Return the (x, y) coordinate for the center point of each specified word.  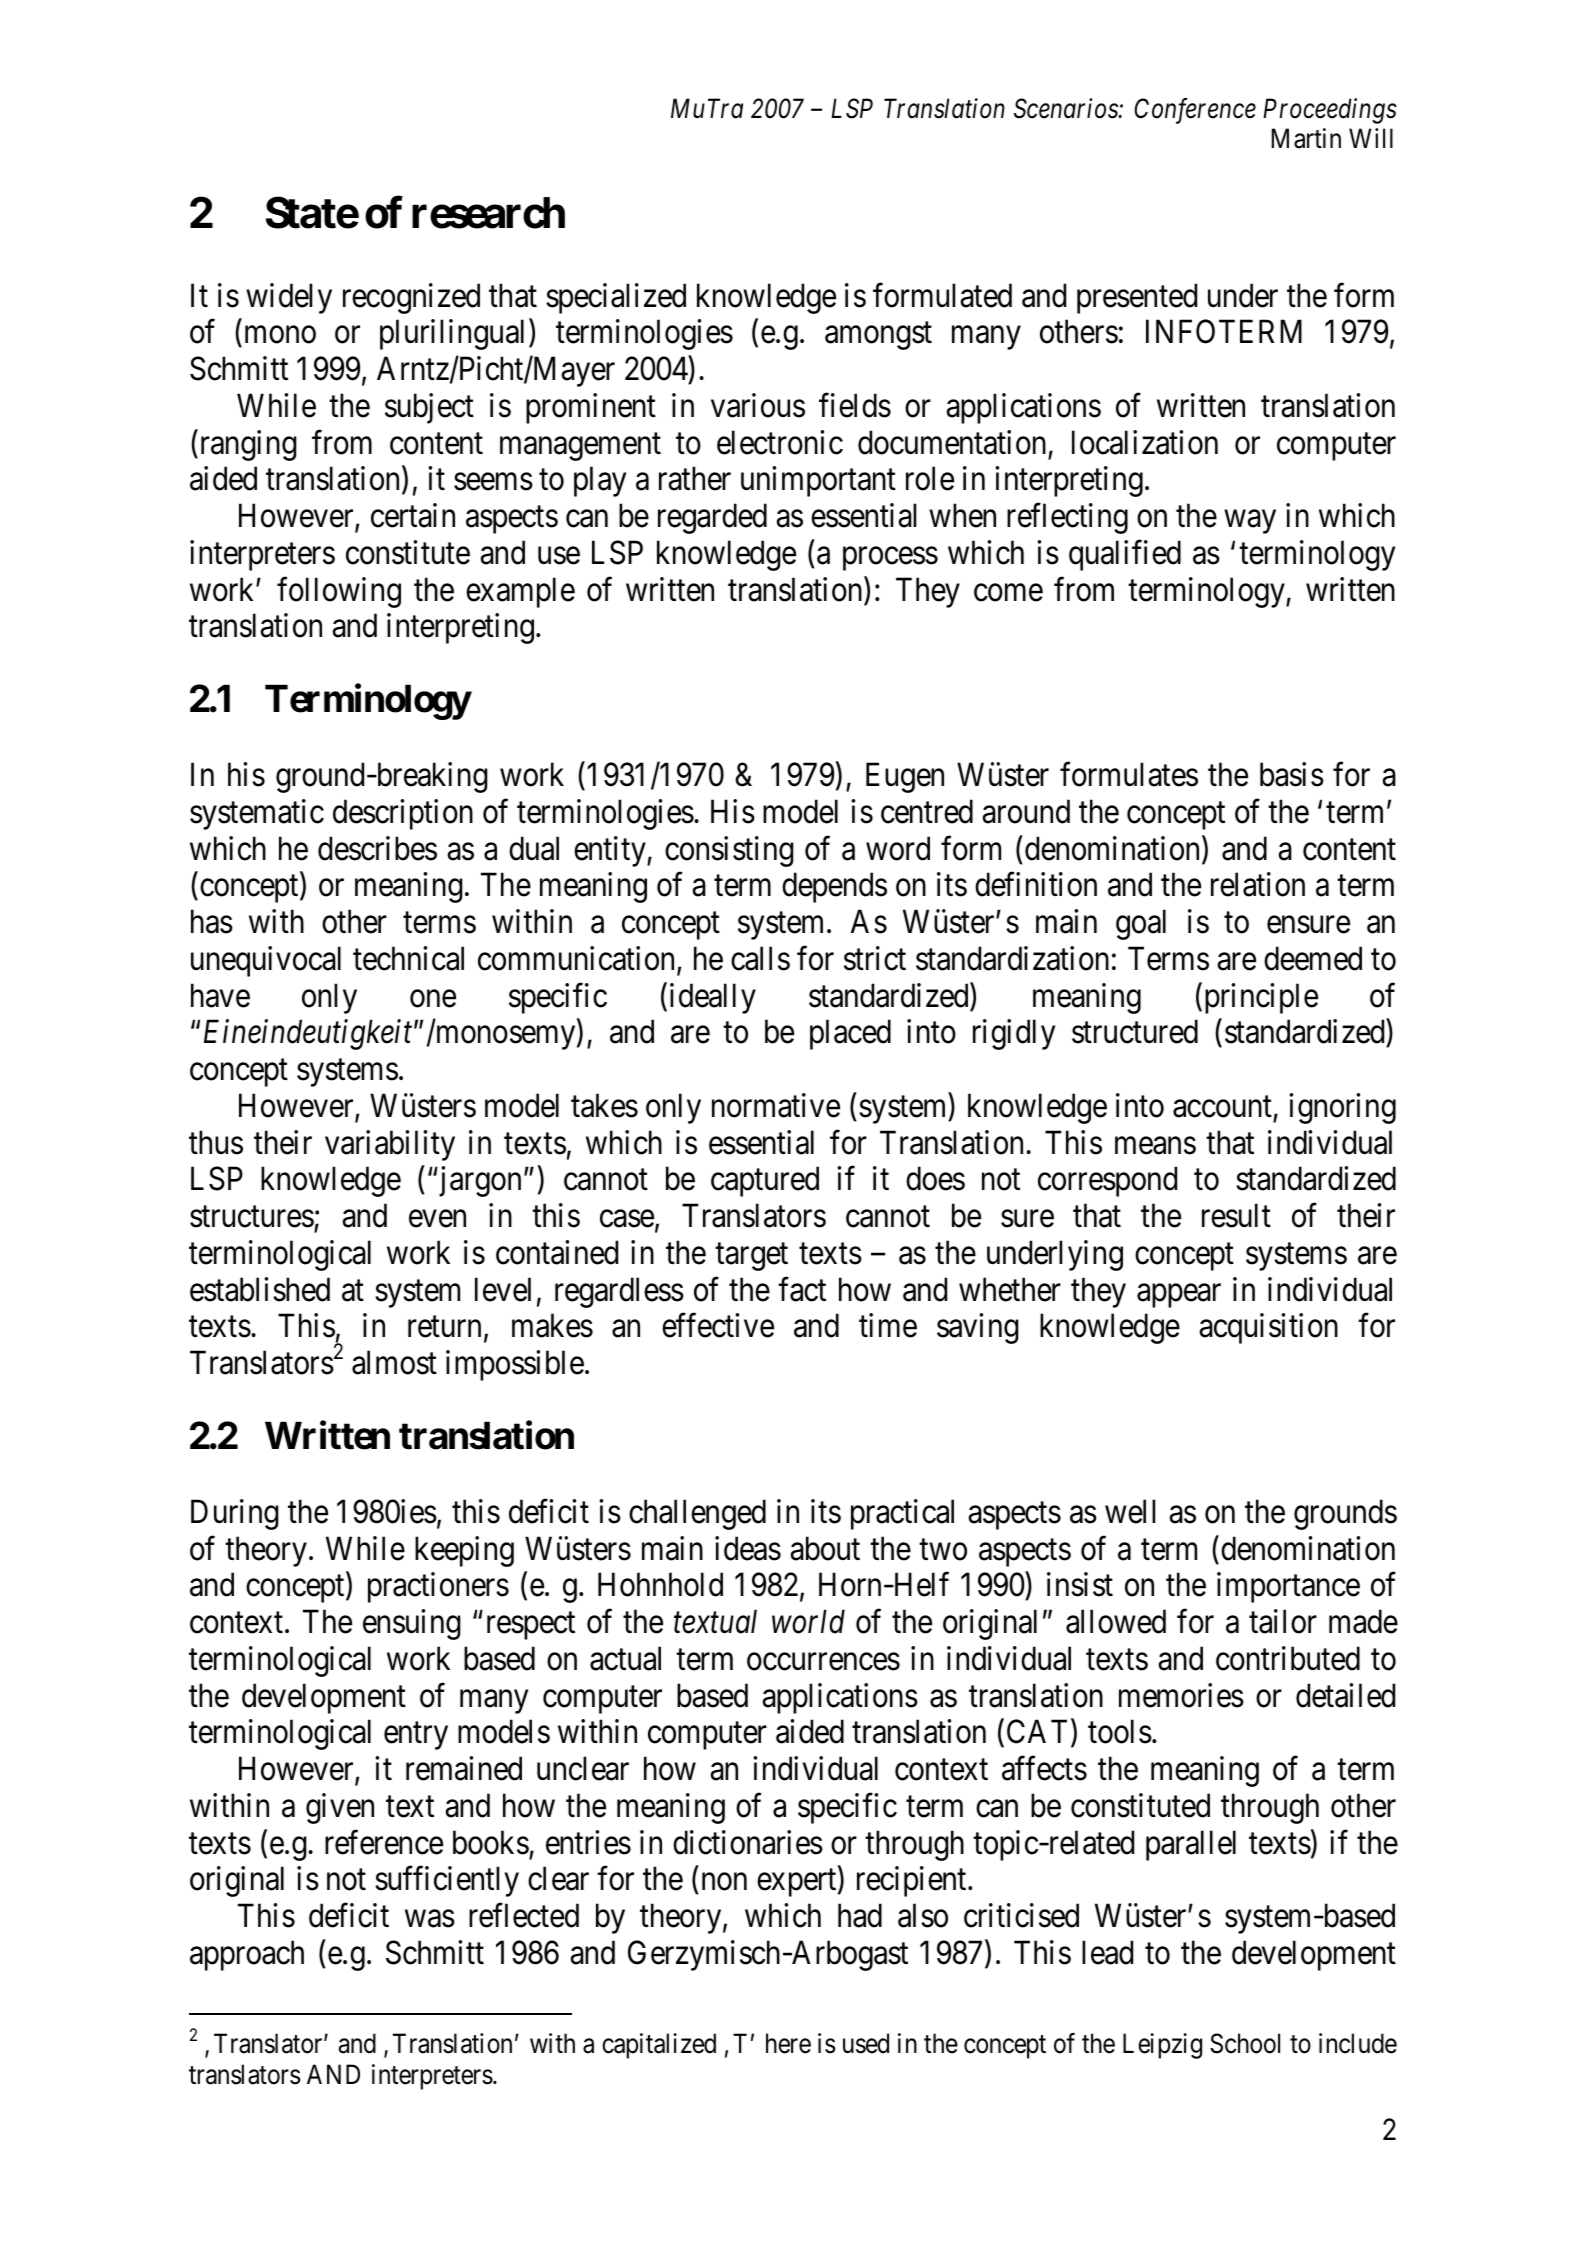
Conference (1195, 111)
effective (718, 1326)
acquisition (1268, 1329)
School (1245, 2043)
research (488, 213)
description (403, 814)
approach (247, 1955)
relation (1258, 885)
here (788, 2043)
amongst (878, 336)
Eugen (905, 778)
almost (394, 1362)
